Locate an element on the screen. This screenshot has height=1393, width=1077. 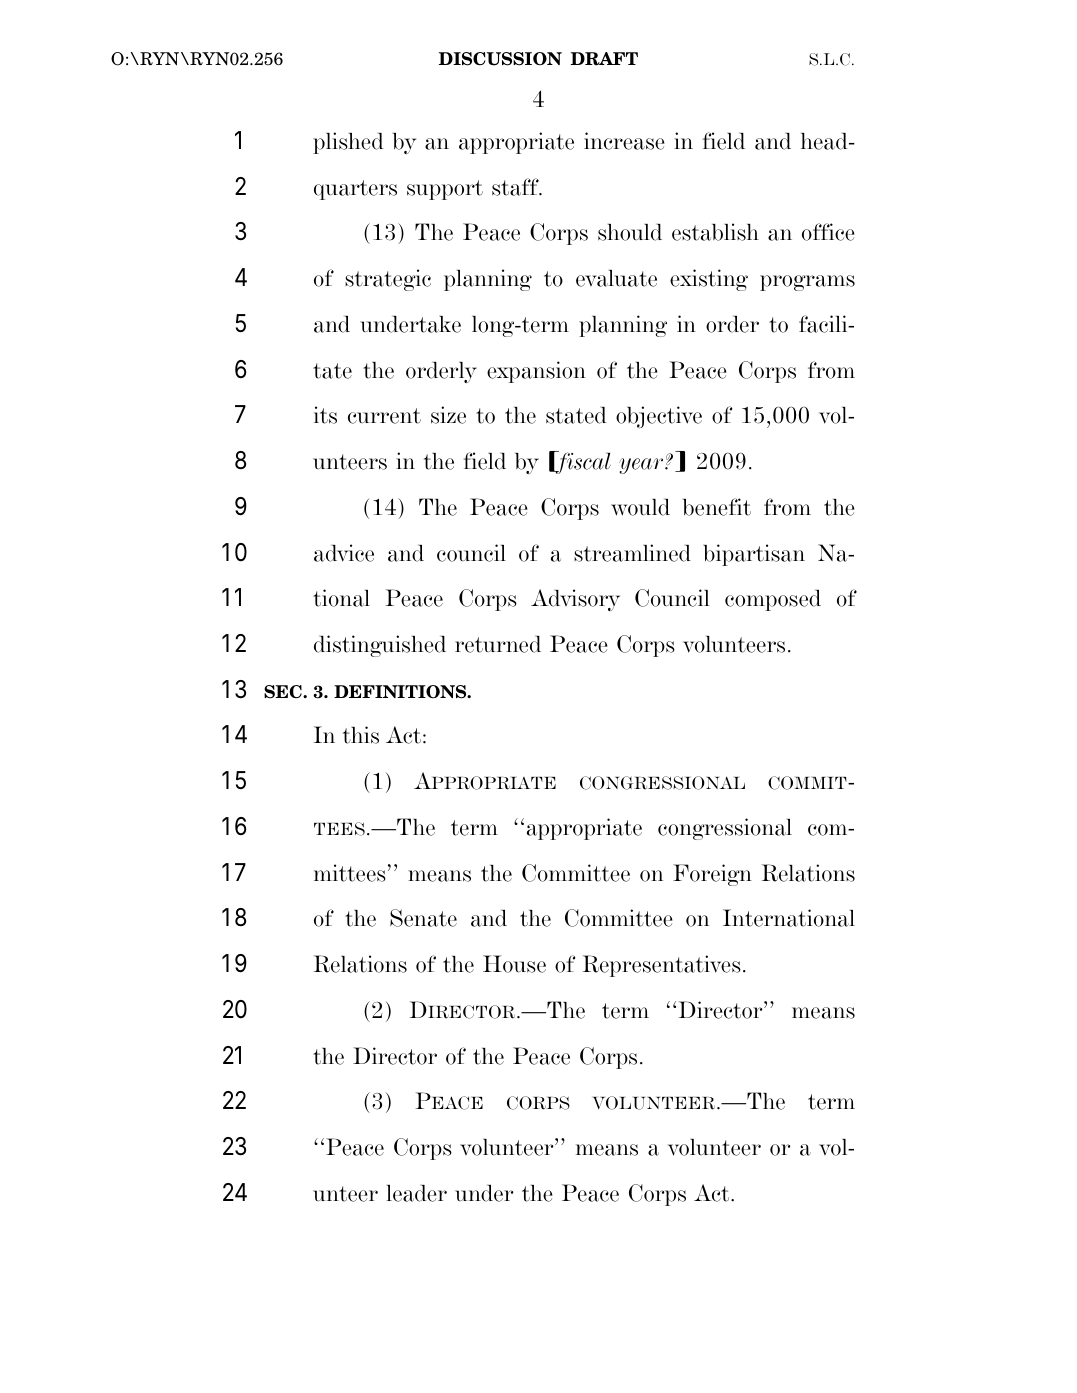
bipartisan is located at coordinates (754, 555).
